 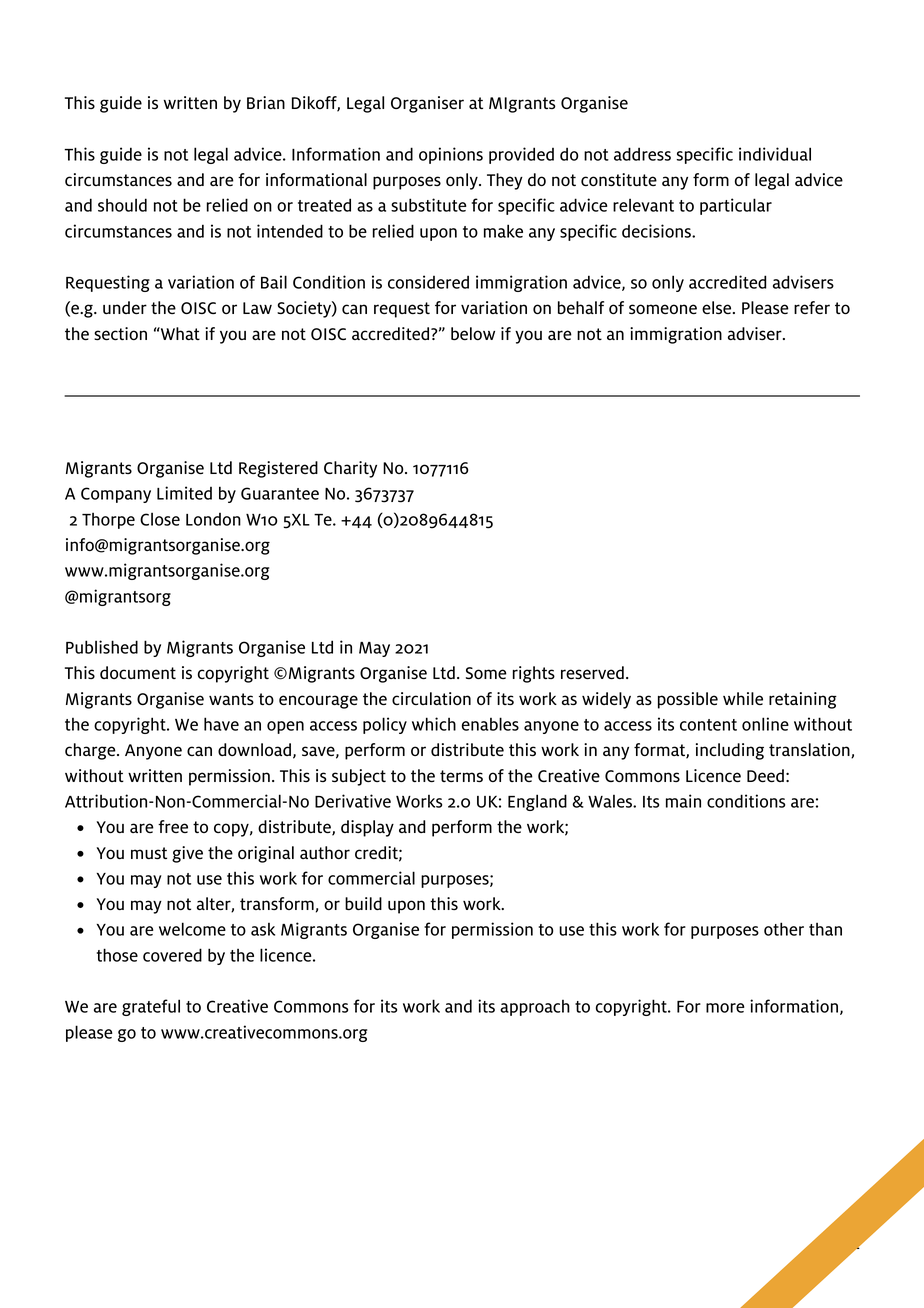 What do you see at coordinates (473, 333) in the document?
I see `below` at bounding box center [473, 333].
